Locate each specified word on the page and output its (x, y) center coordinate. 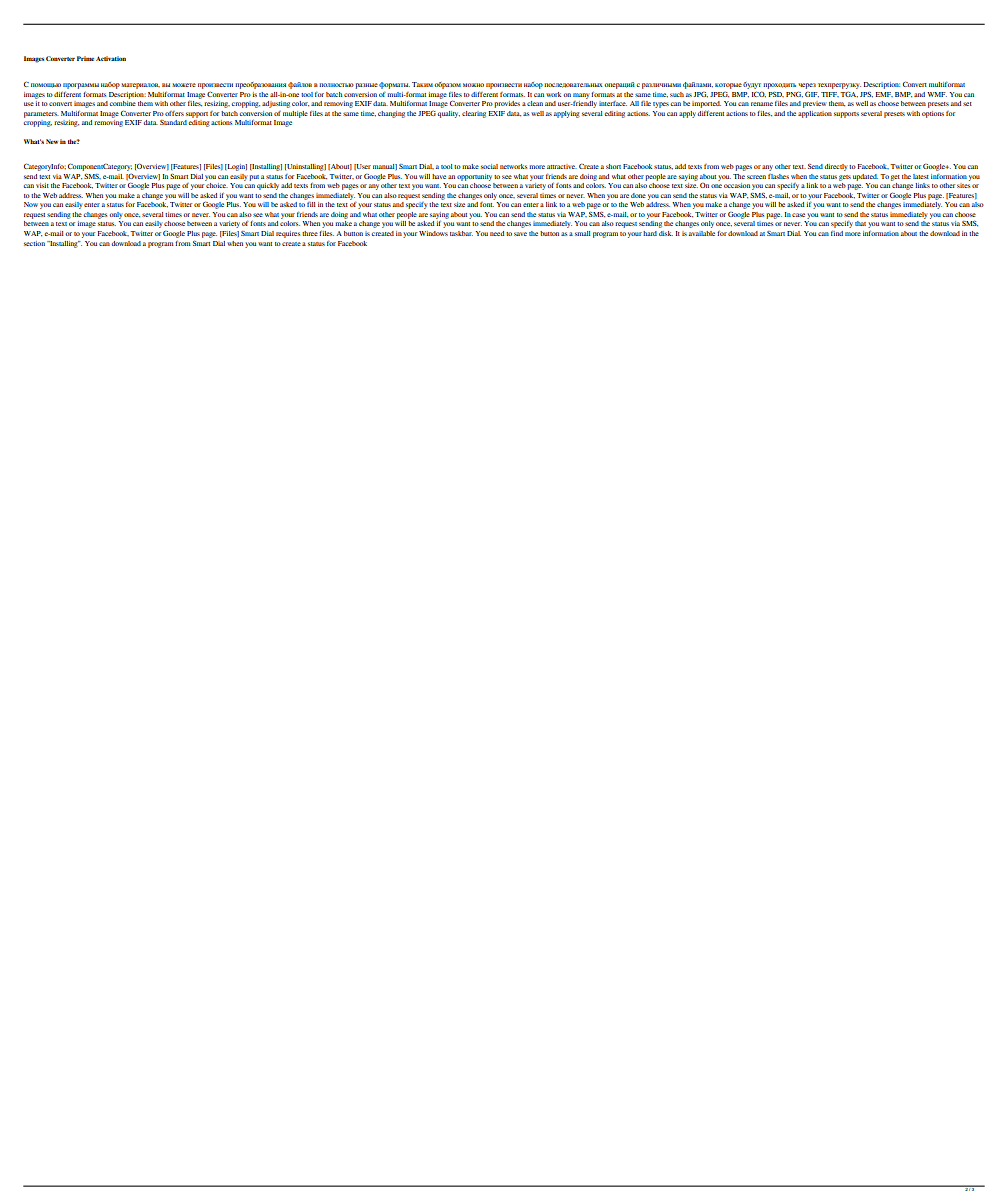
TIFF (830, 94)
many (581, 96)
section (34, 243)
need (497, 233)
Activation (111, 58)
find (837, 233)
